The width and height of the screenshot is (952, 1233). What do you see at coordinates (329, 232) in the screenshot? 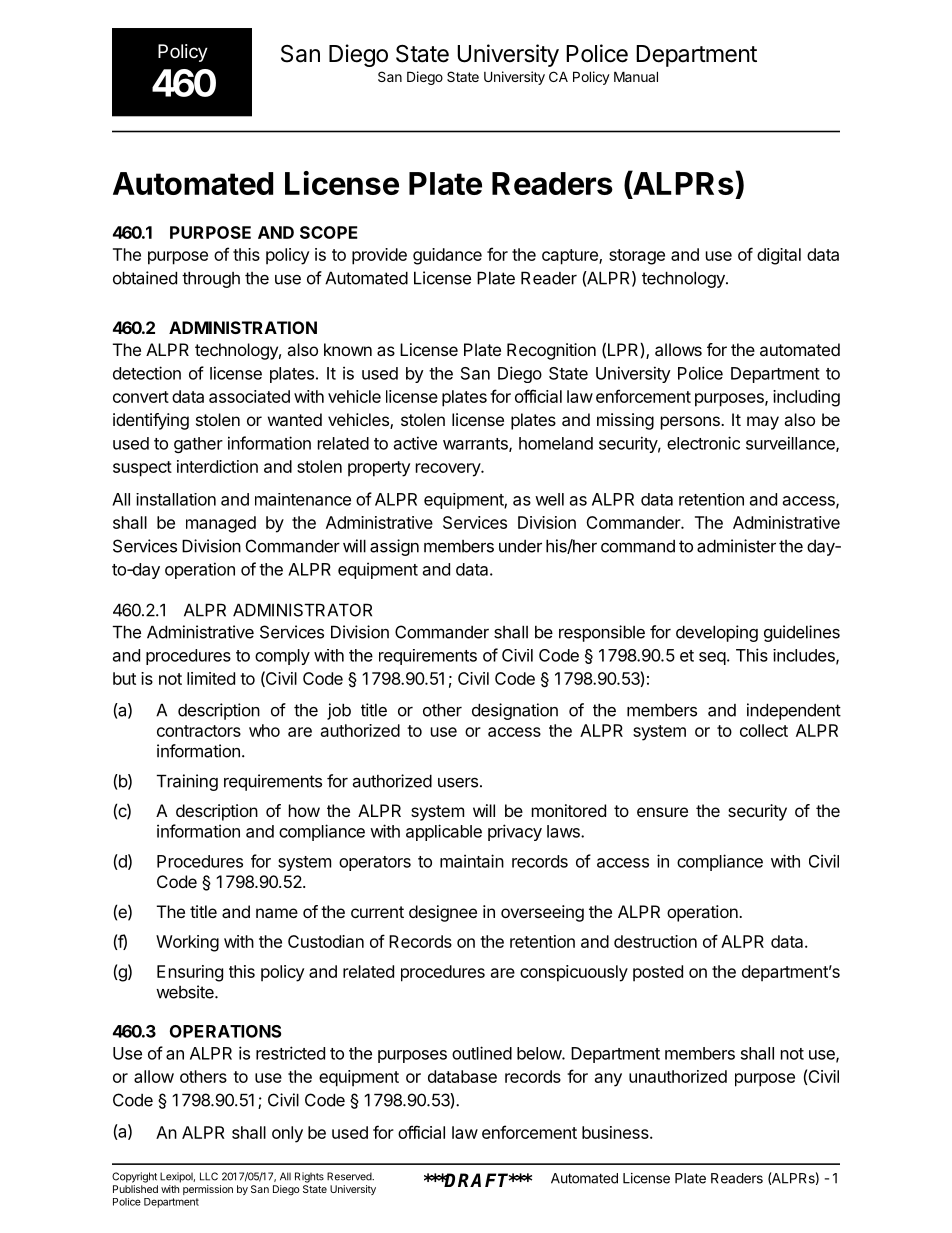
I see `SCOPE` at bounding box center [329, 232].
